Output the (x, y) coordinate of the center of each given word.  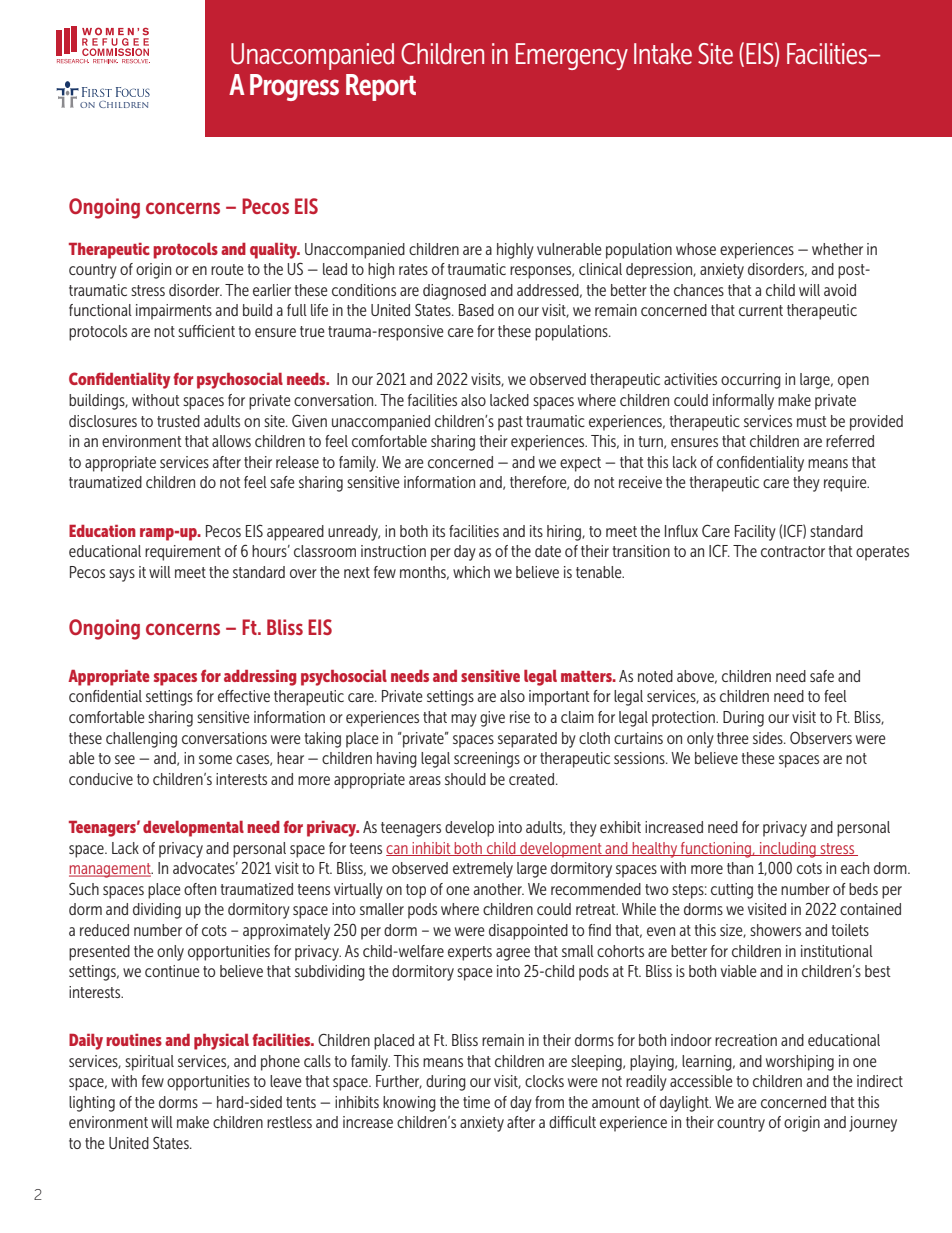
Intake (663, 54)
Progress (294, 87)
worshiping (800, 1063)
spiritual (149, 1063)
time (476, 1102)
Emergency (572, 56)
